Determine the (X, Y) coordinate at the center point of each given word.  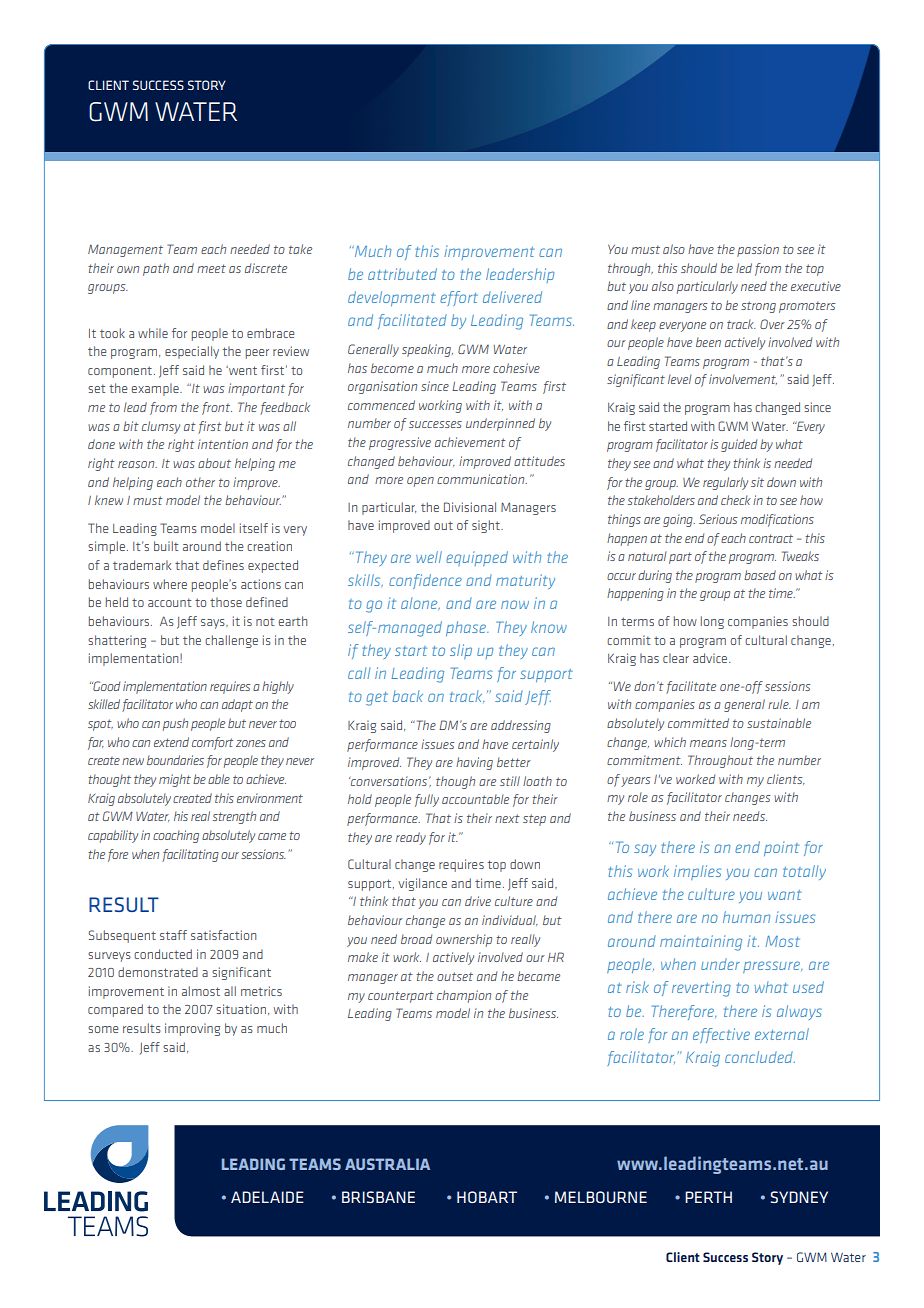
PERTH (708, 1197)
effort (459, 298)
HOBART (487, 1197)
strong (758, 307)
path (156, 269)
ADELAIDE (267, 1197)
